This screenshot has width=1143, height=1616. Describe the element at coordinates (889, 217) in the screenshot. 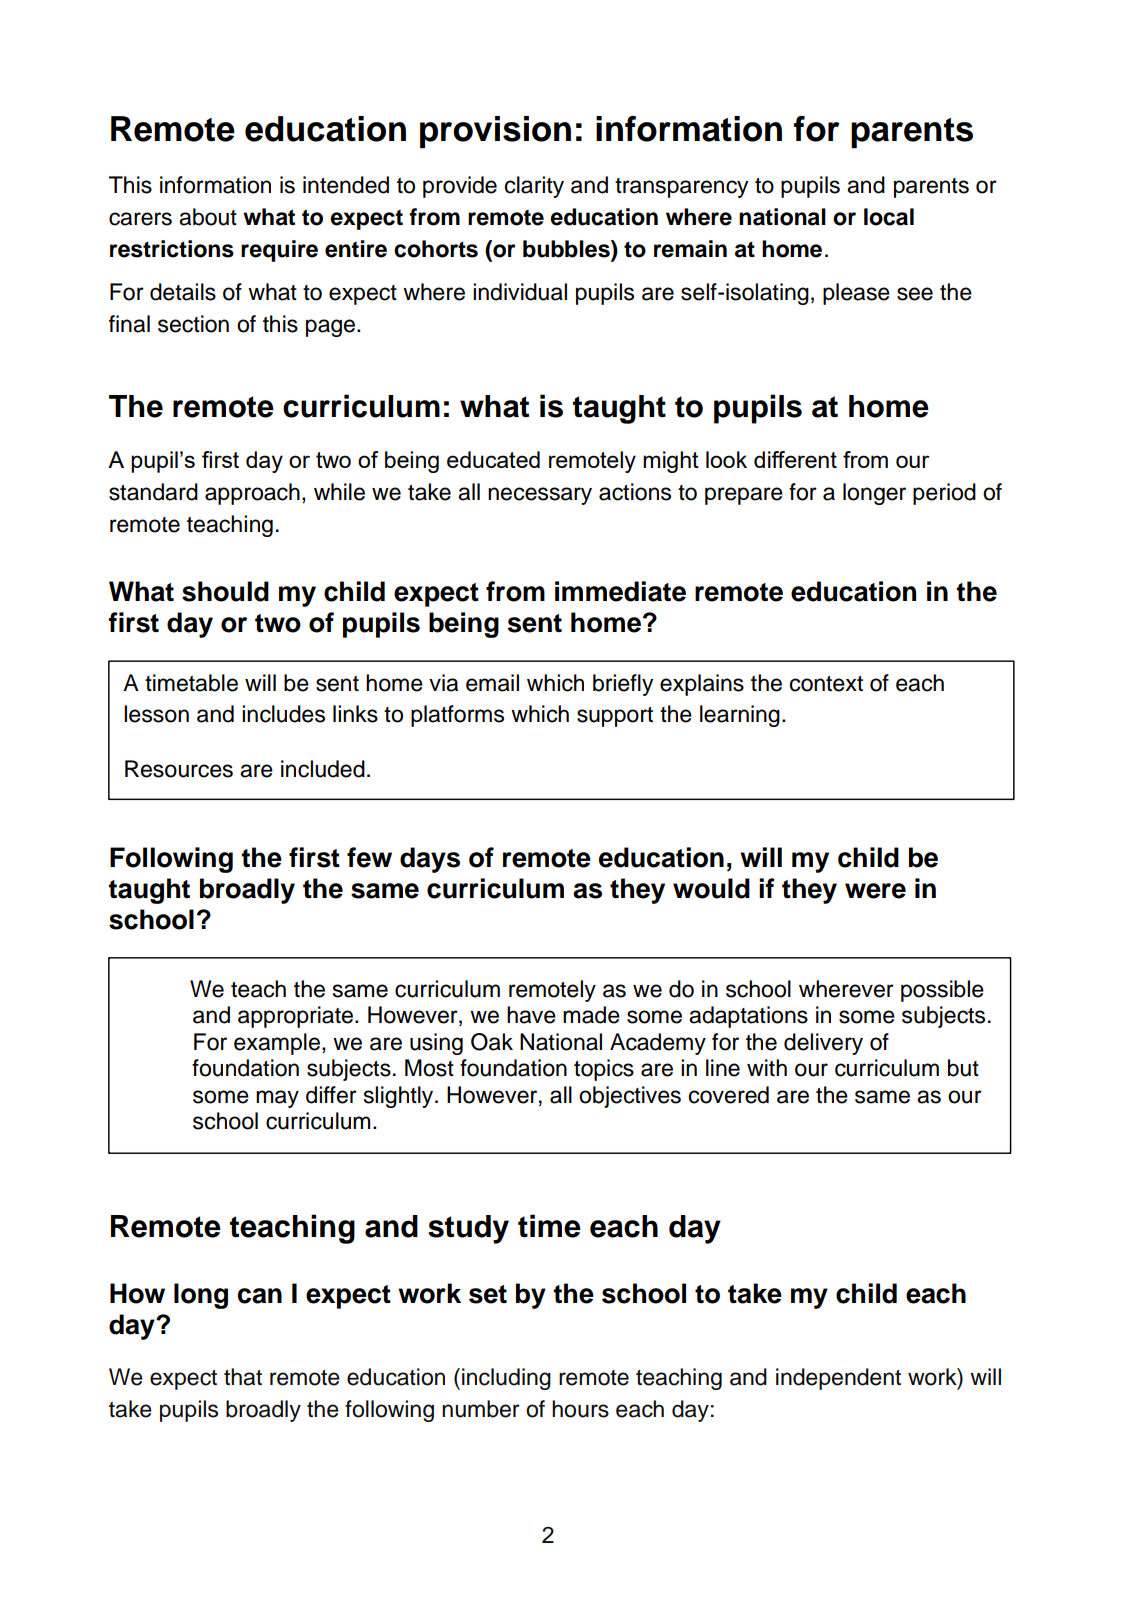

I see `local` at that location.
